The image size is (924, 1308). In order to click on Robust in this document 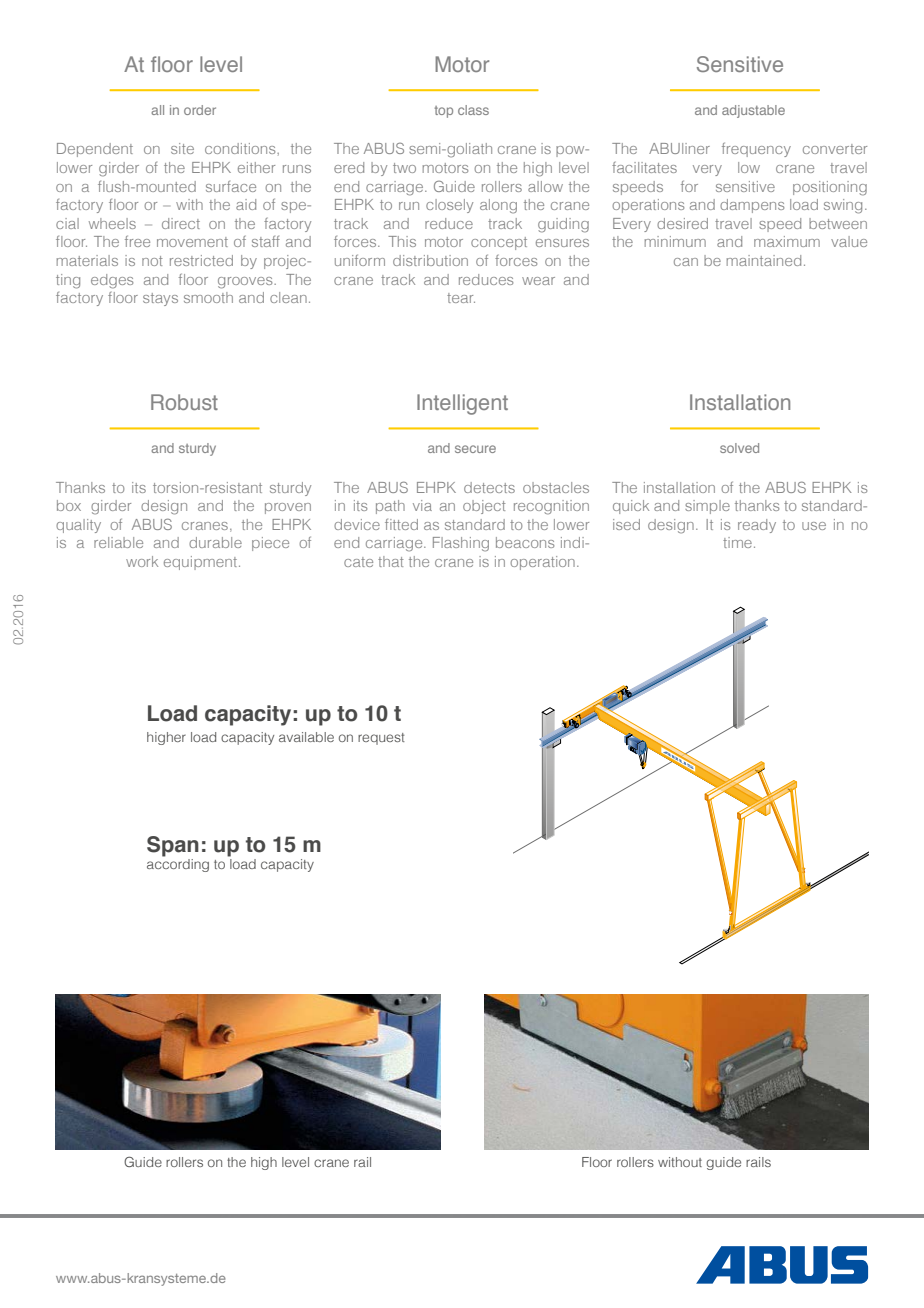, I will do `click(184, 402)`.
